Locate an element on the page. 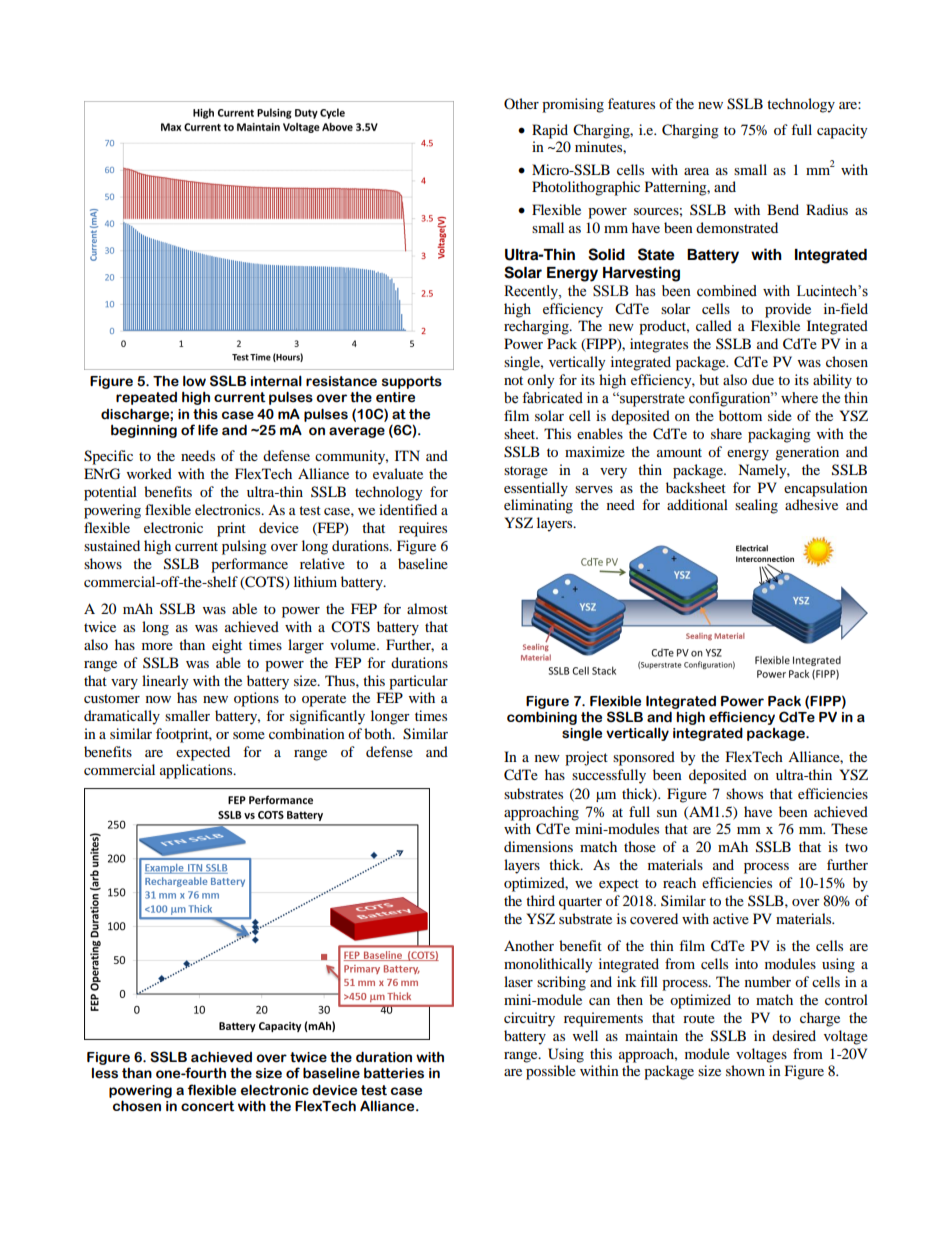  sealing is located at coordinates (756, 506).
